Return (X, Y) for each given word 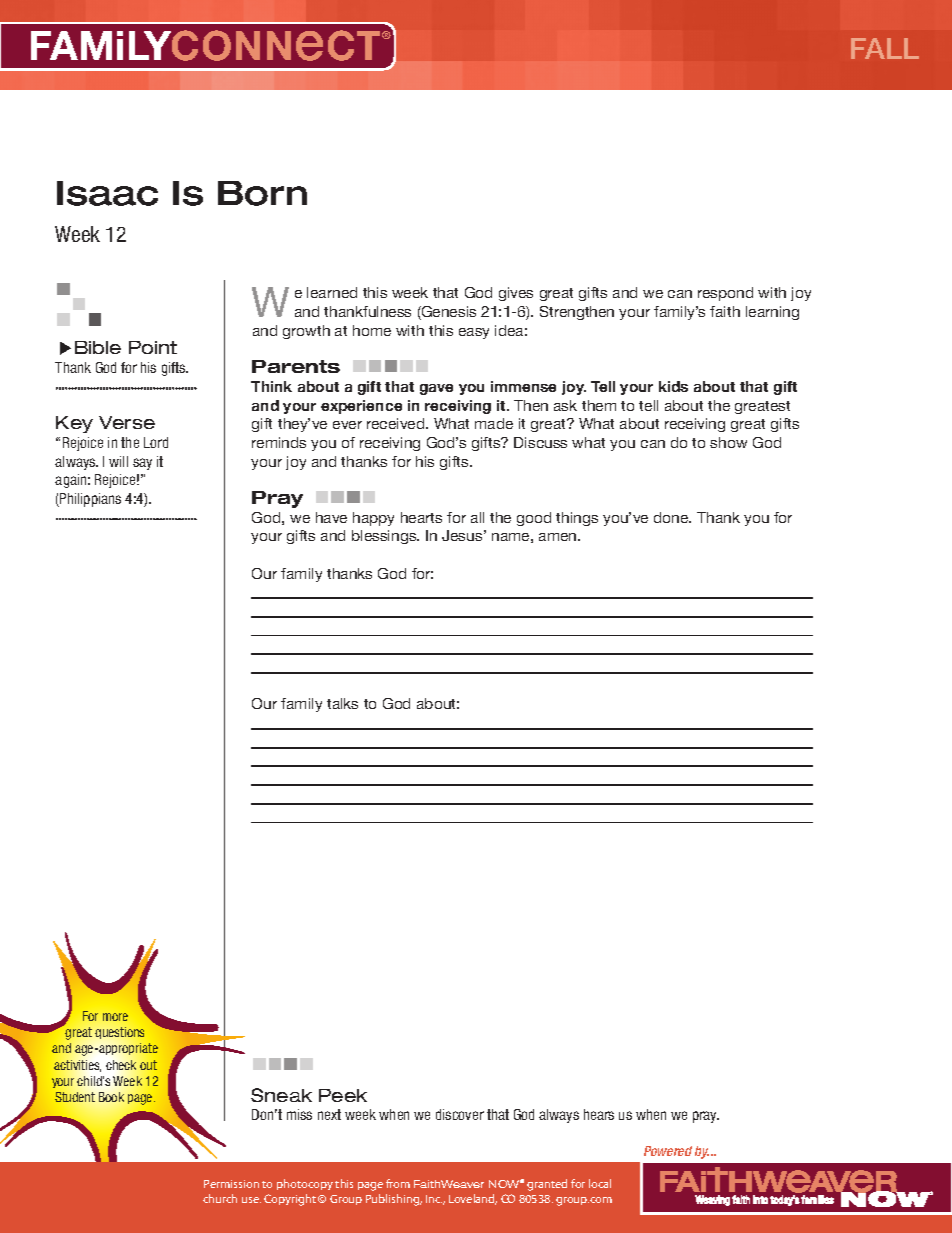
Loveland (473, 1199)
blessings (385, 537)
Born (262, 193)
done (672, 517)
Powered (668, 1151)
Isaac (107, 193)
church (220, 1198)
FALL (885, 48)
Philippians (89, 500)
